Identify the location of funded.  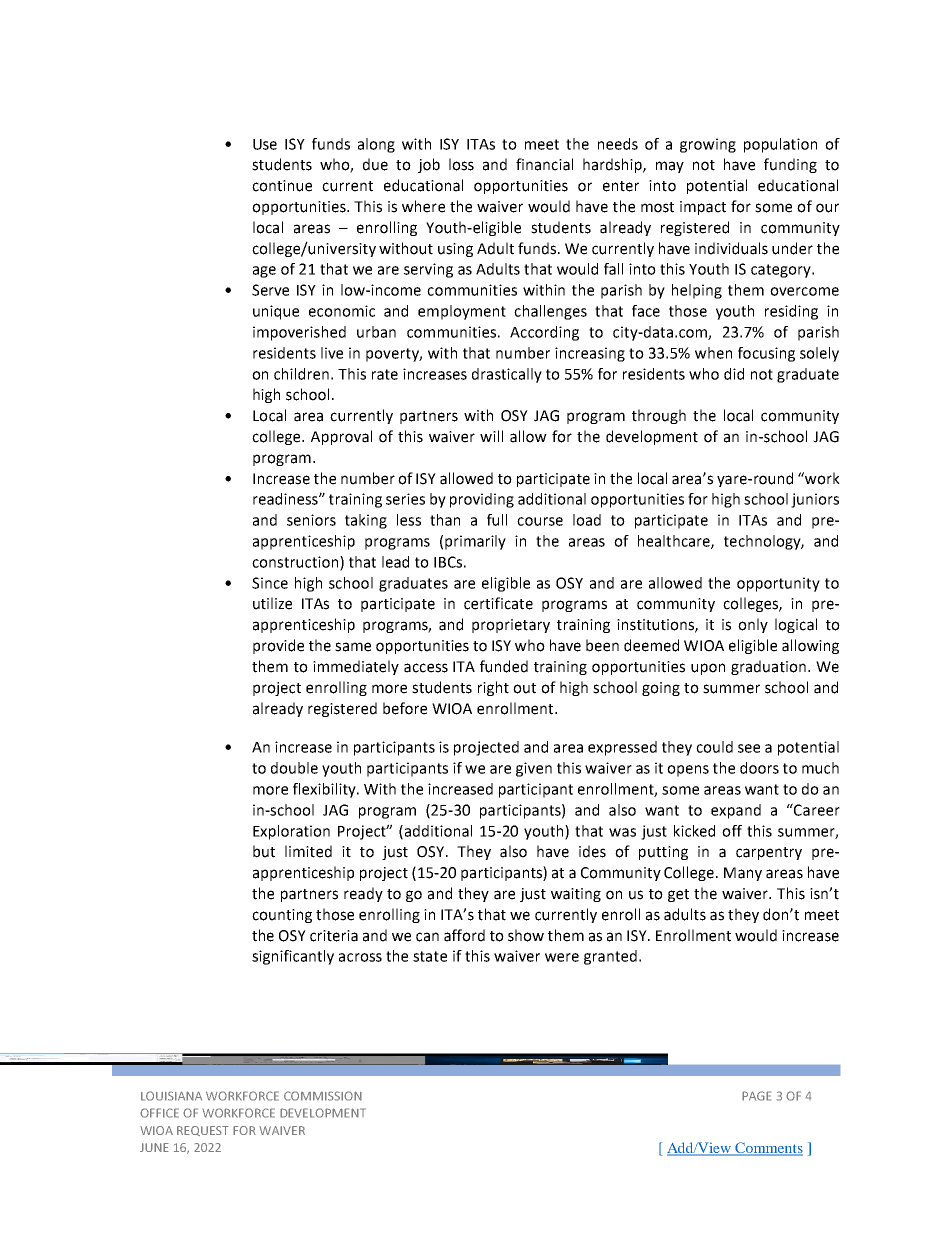
(504, 666).
